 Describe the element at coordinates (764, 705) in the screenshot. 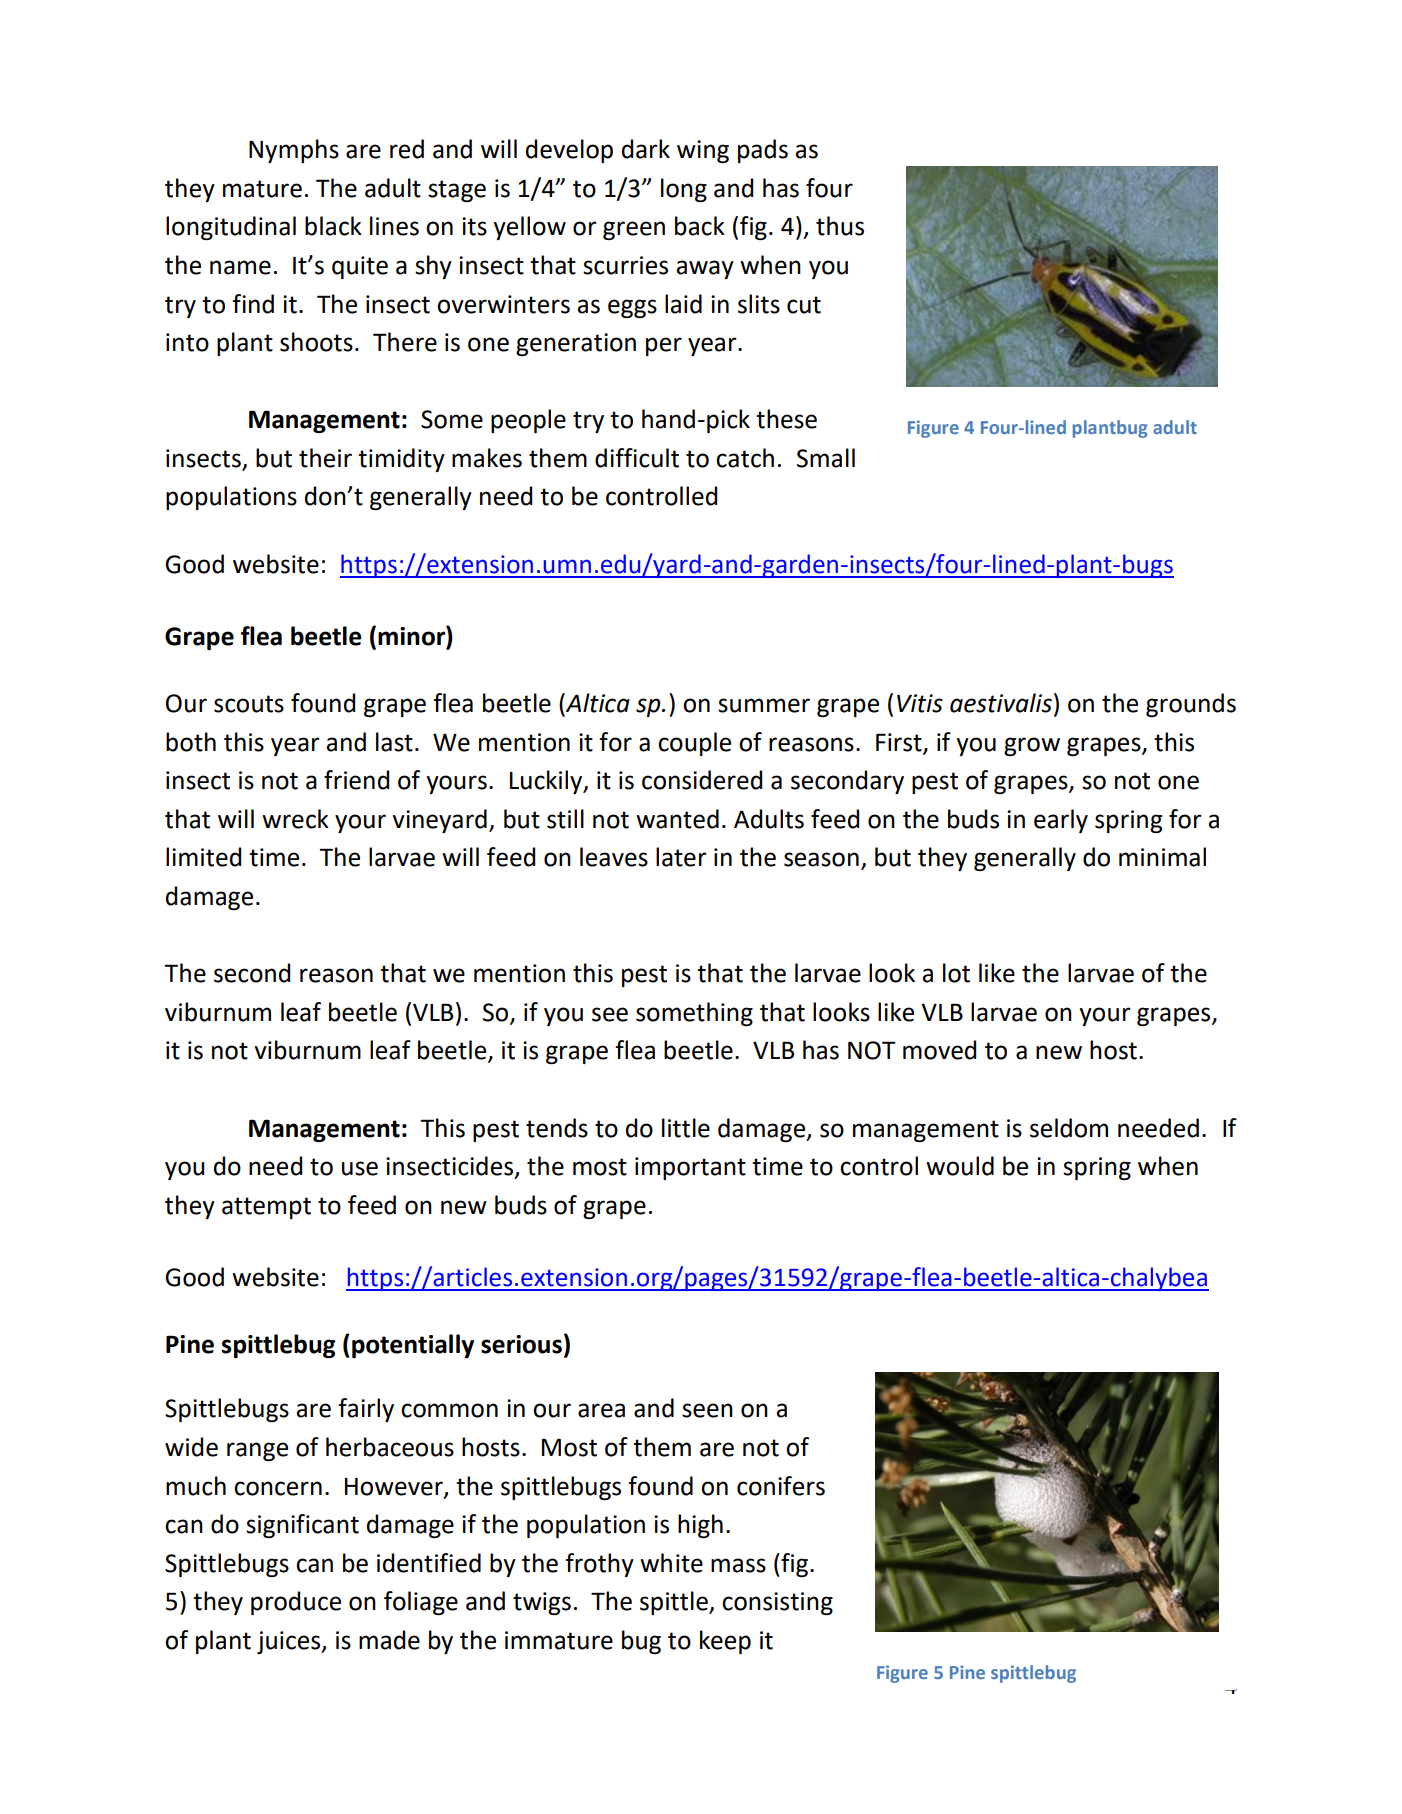

I see `summer` at that location.
